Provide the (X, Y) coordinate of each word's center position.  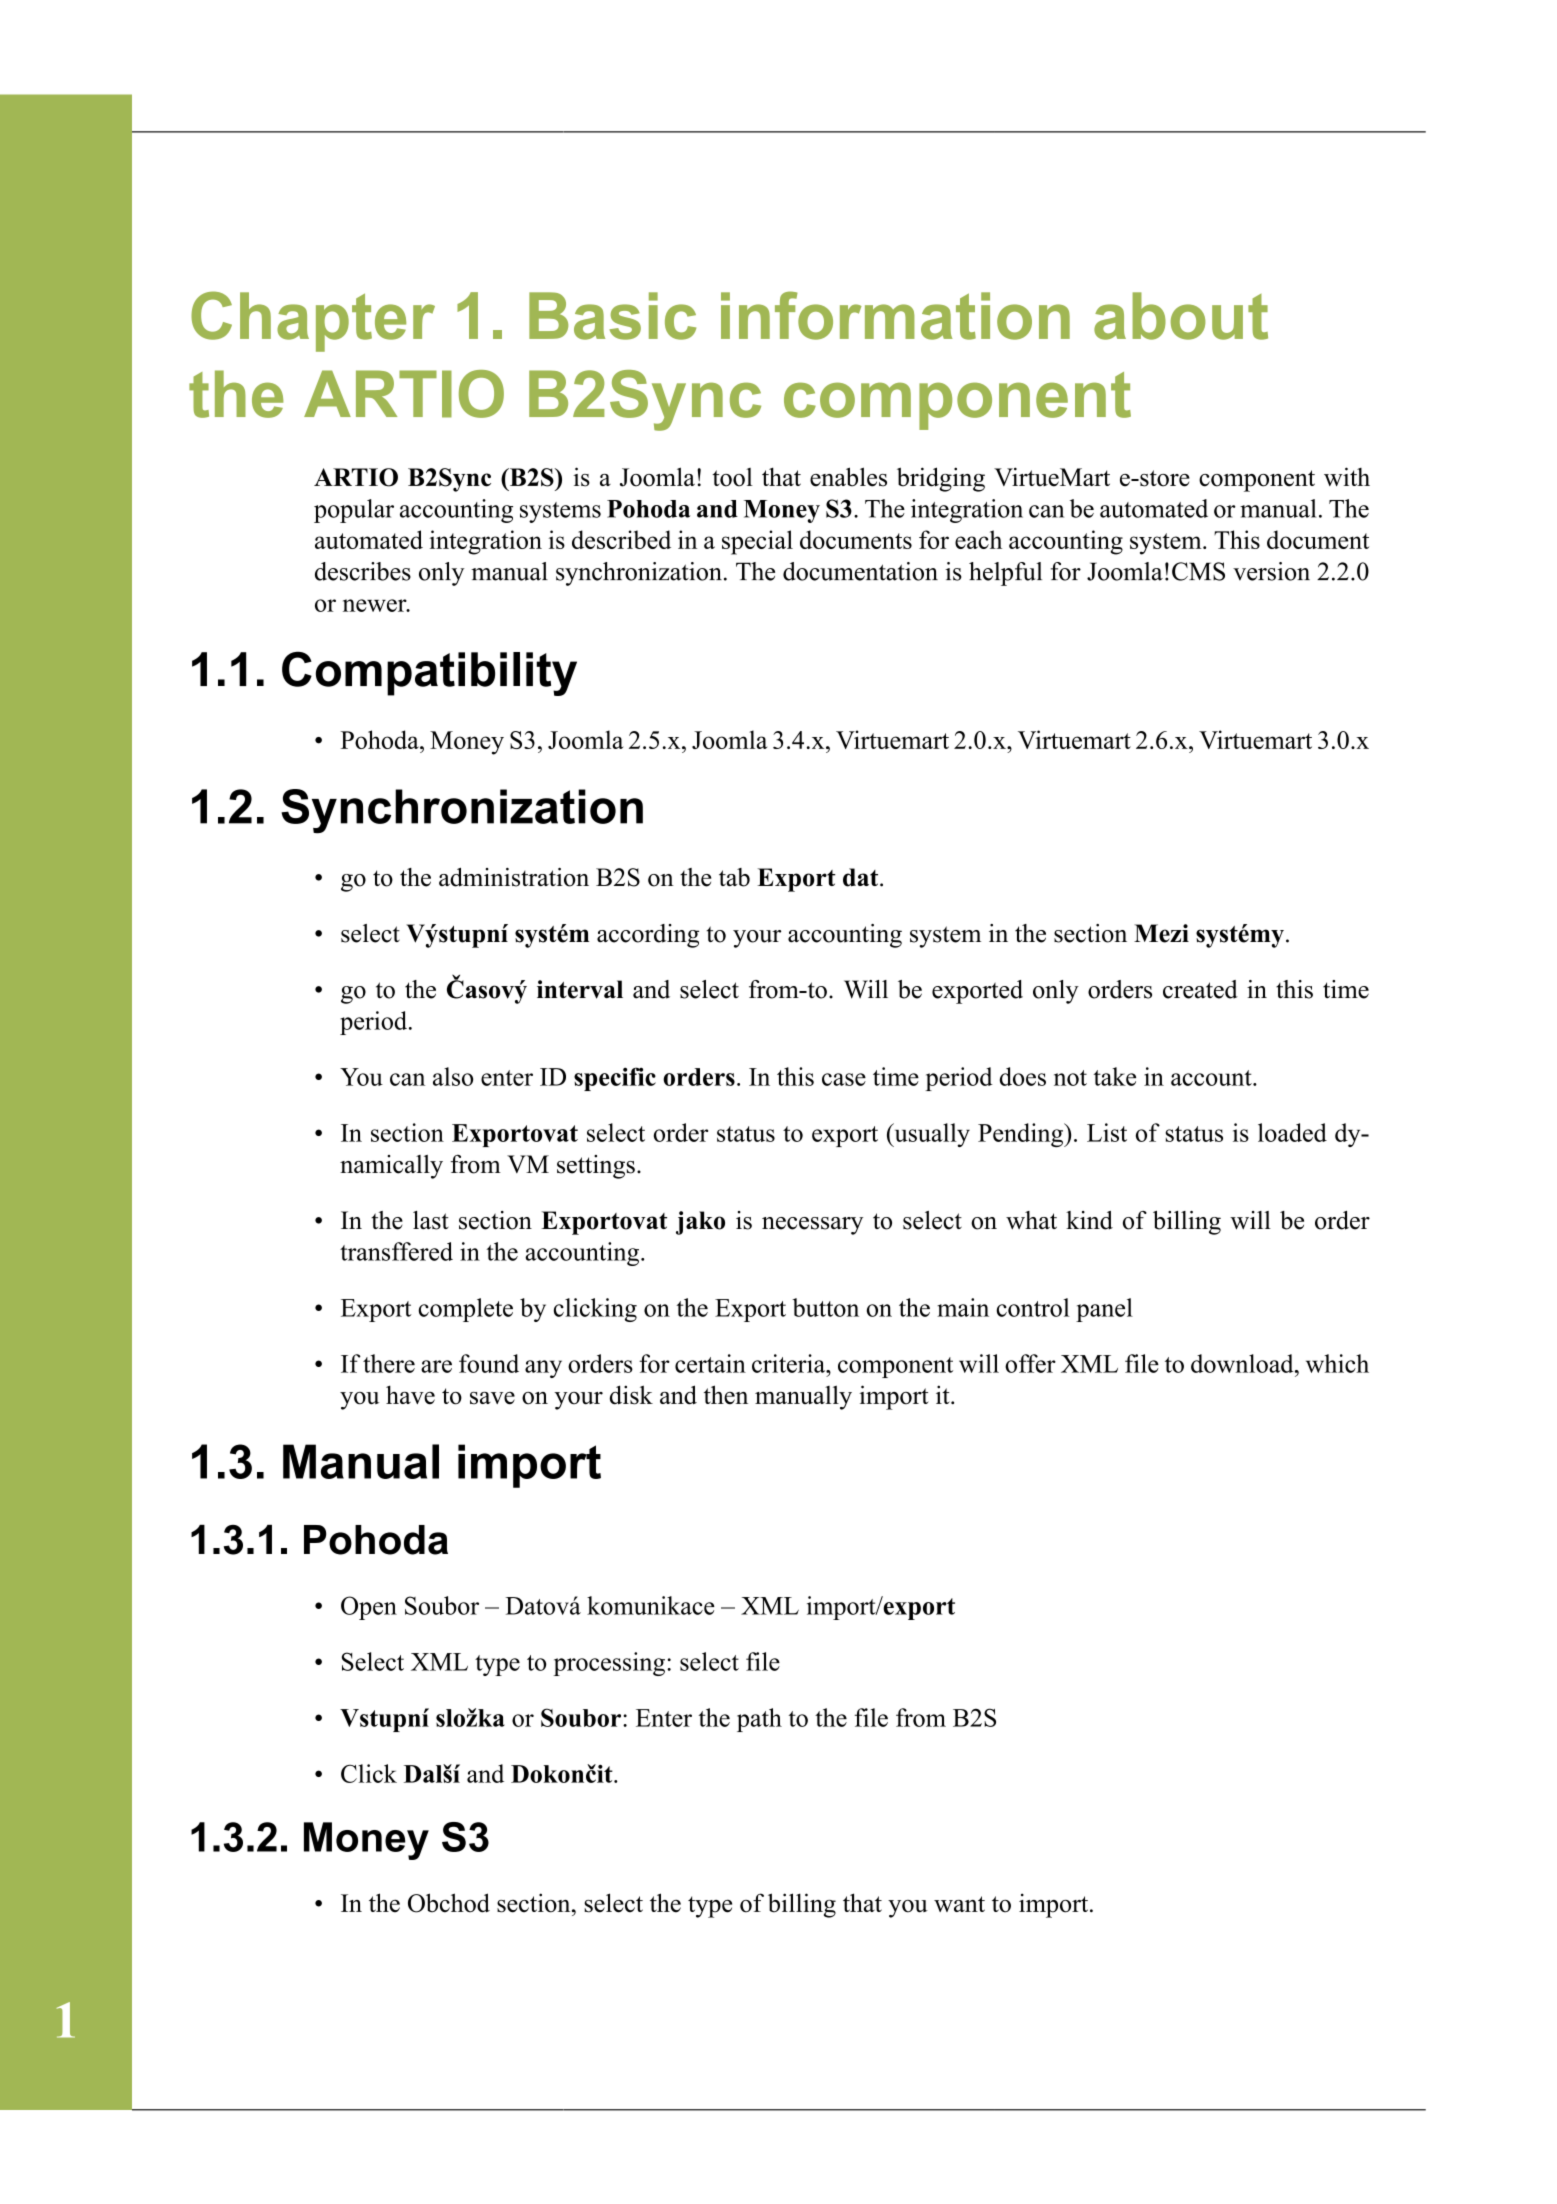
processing (609, 1664)
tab (734, 877)
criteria (790, 1363)
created (1200, 989)
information (895, 315)
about (1181, 316)
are (436, 1366)
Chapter (313, 321)
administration (514, 877)
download (1243, 1363)
